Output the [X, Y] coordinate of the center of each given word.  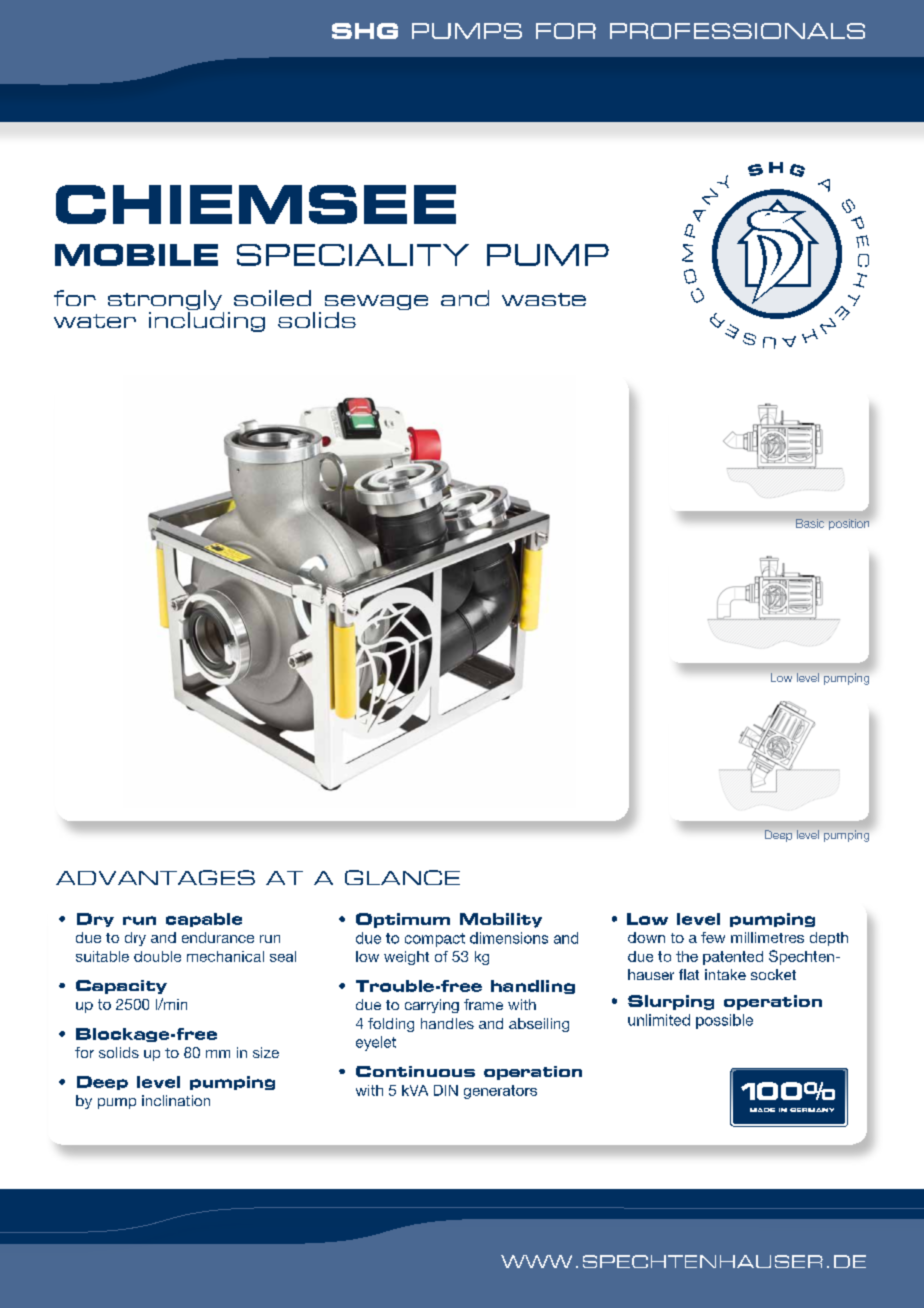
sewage [376, 304]
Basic [810, 523]
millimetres [767, 937]
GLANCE [402, 877]
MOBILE [136, 255]
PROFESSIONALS [737, 31]
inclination [176, 1100]
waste [544, 299]
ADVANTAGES [155, 877]
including [207, 322]
